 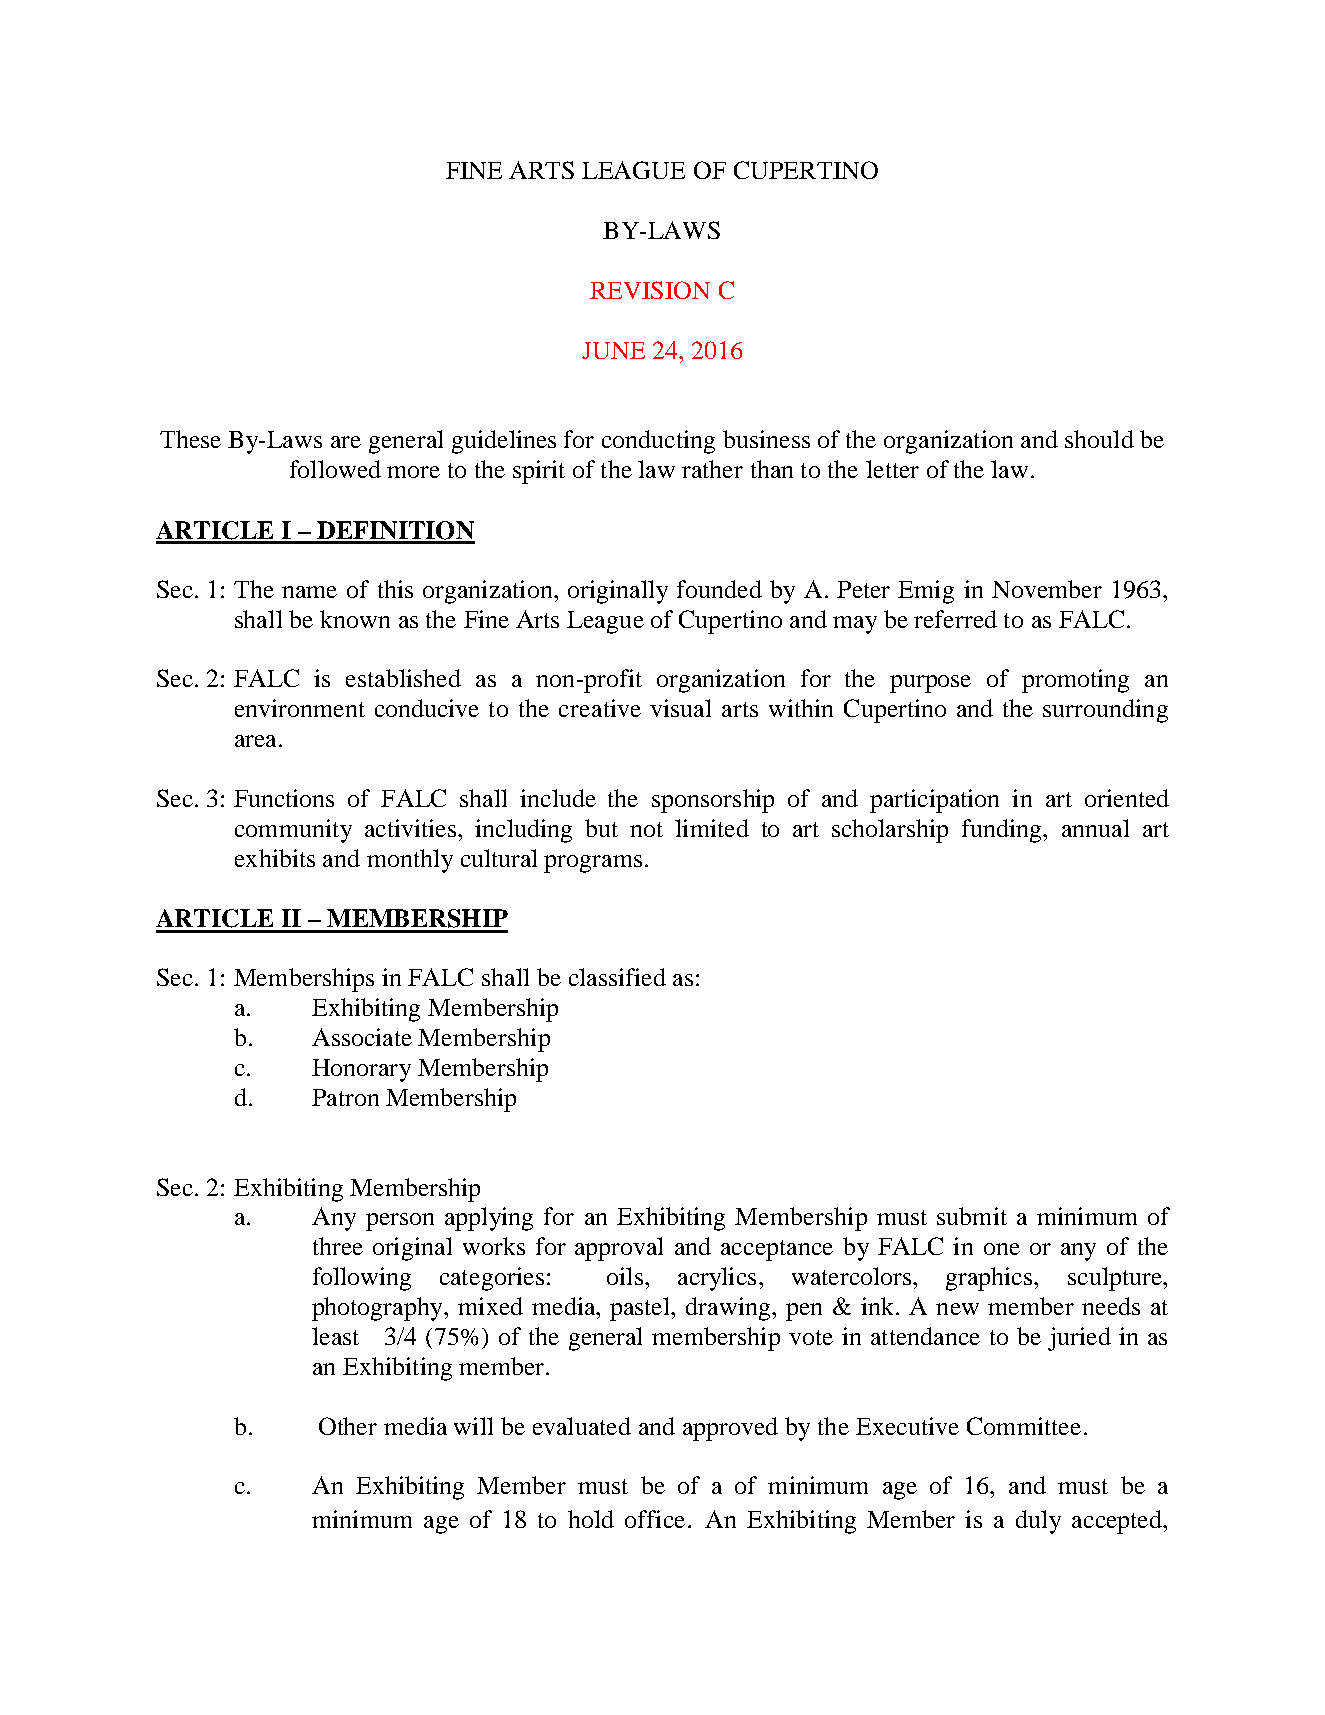 What do you see at coordinates (1047, 589) in the screenshot?
I see `November` at bounding box center [1047, 589].
